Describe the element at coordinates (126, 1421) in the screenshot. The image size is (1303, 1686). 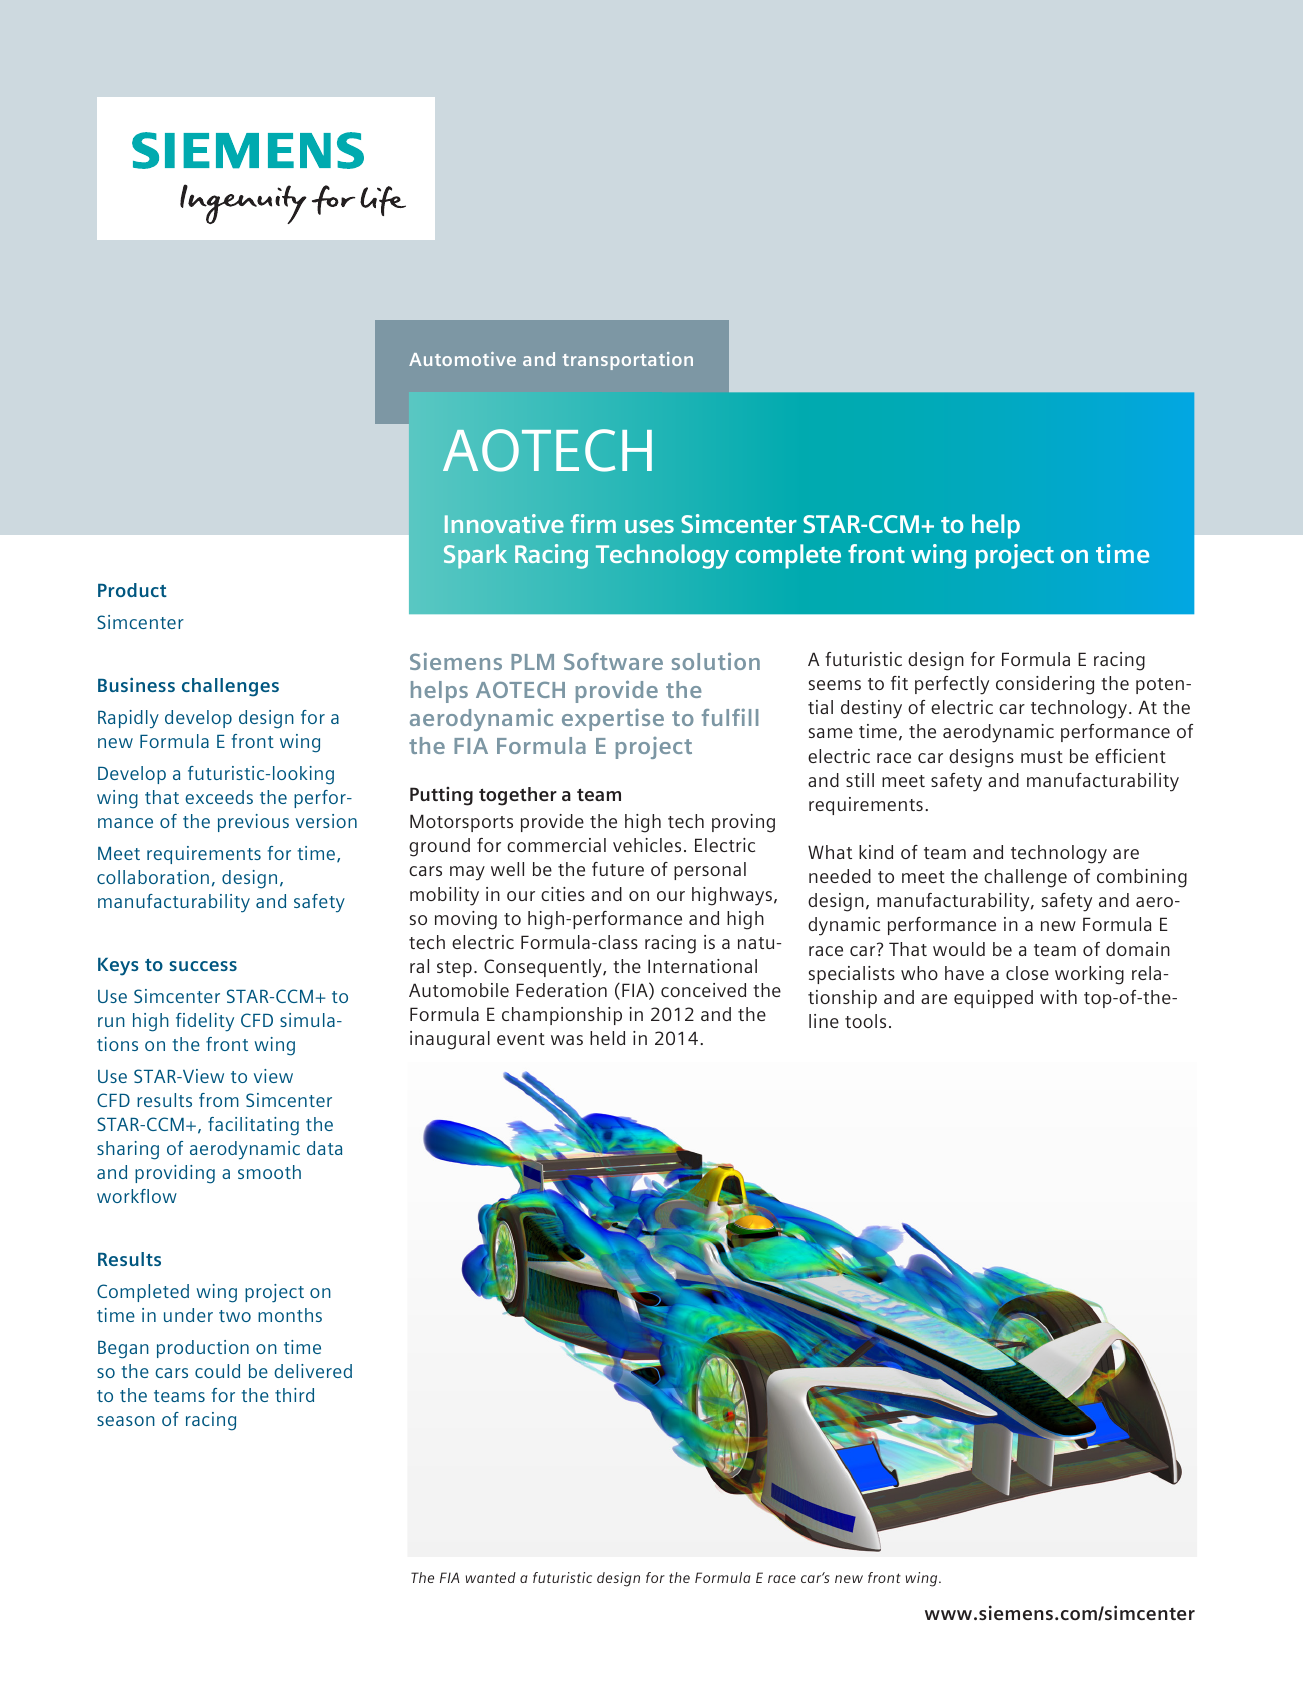
I see `season` at that location.
